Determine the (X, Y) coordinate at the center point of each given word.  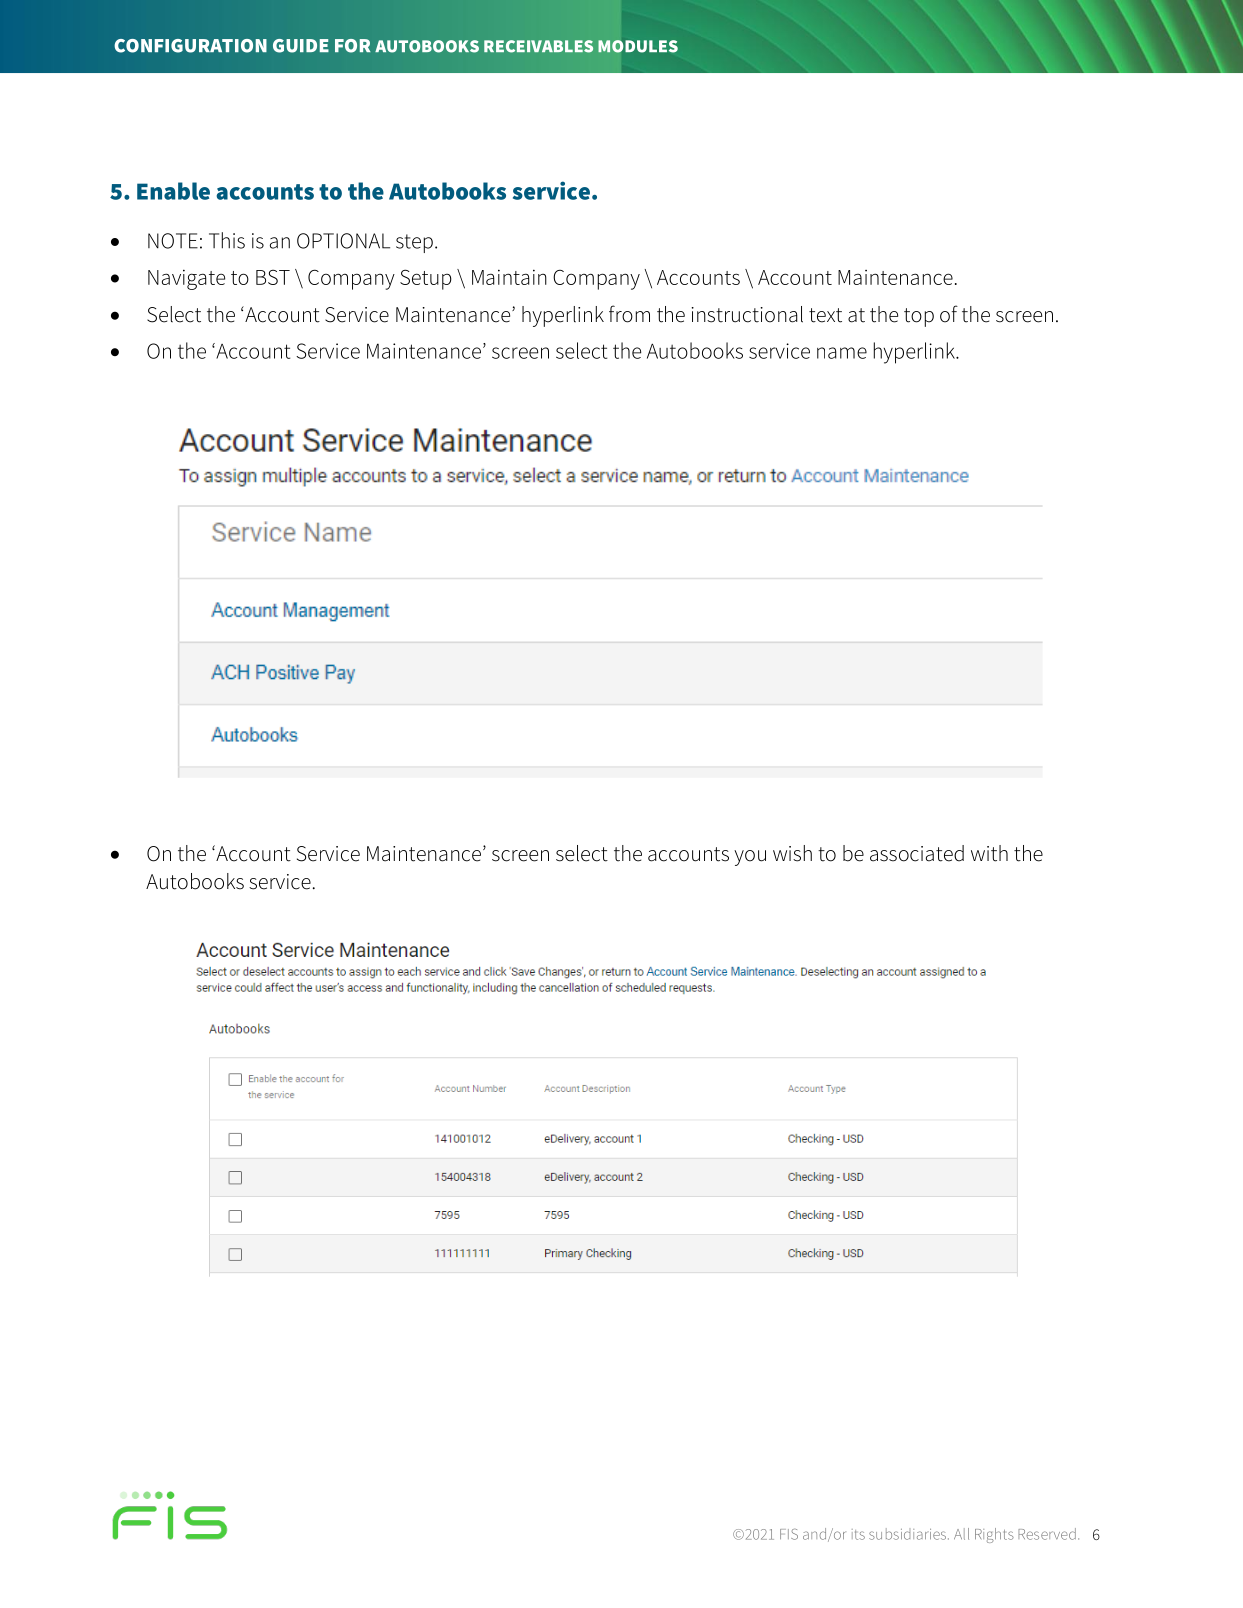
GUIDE (301, 46)
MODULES (638, 46)
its (858, 1534)
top (919, 317)
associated (917, 853)
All (961, 1534)
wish (792, 853)
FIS (789, 1534)
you (750, 858)
